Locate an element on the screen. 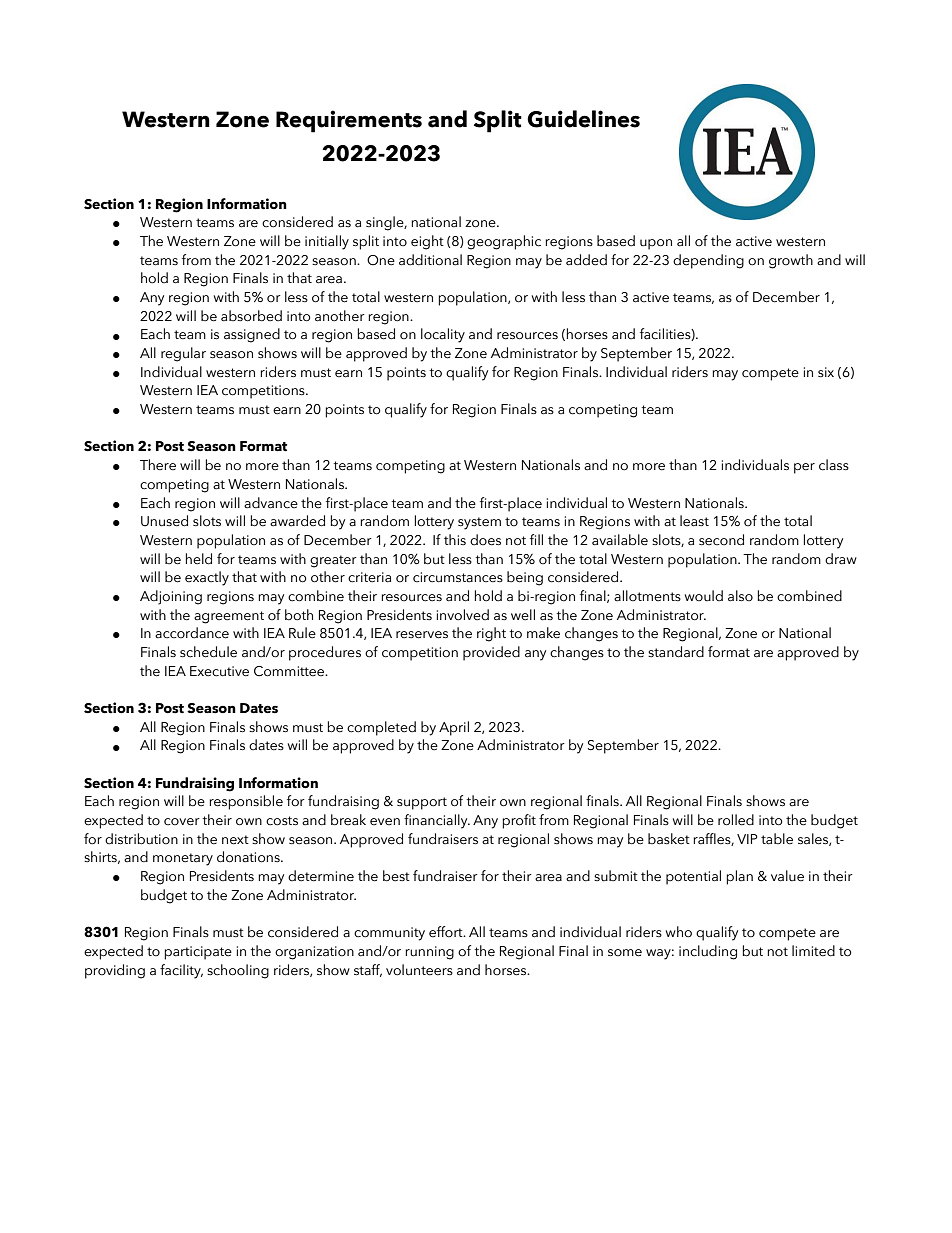  Executive is located at coordinates (219, 671).
